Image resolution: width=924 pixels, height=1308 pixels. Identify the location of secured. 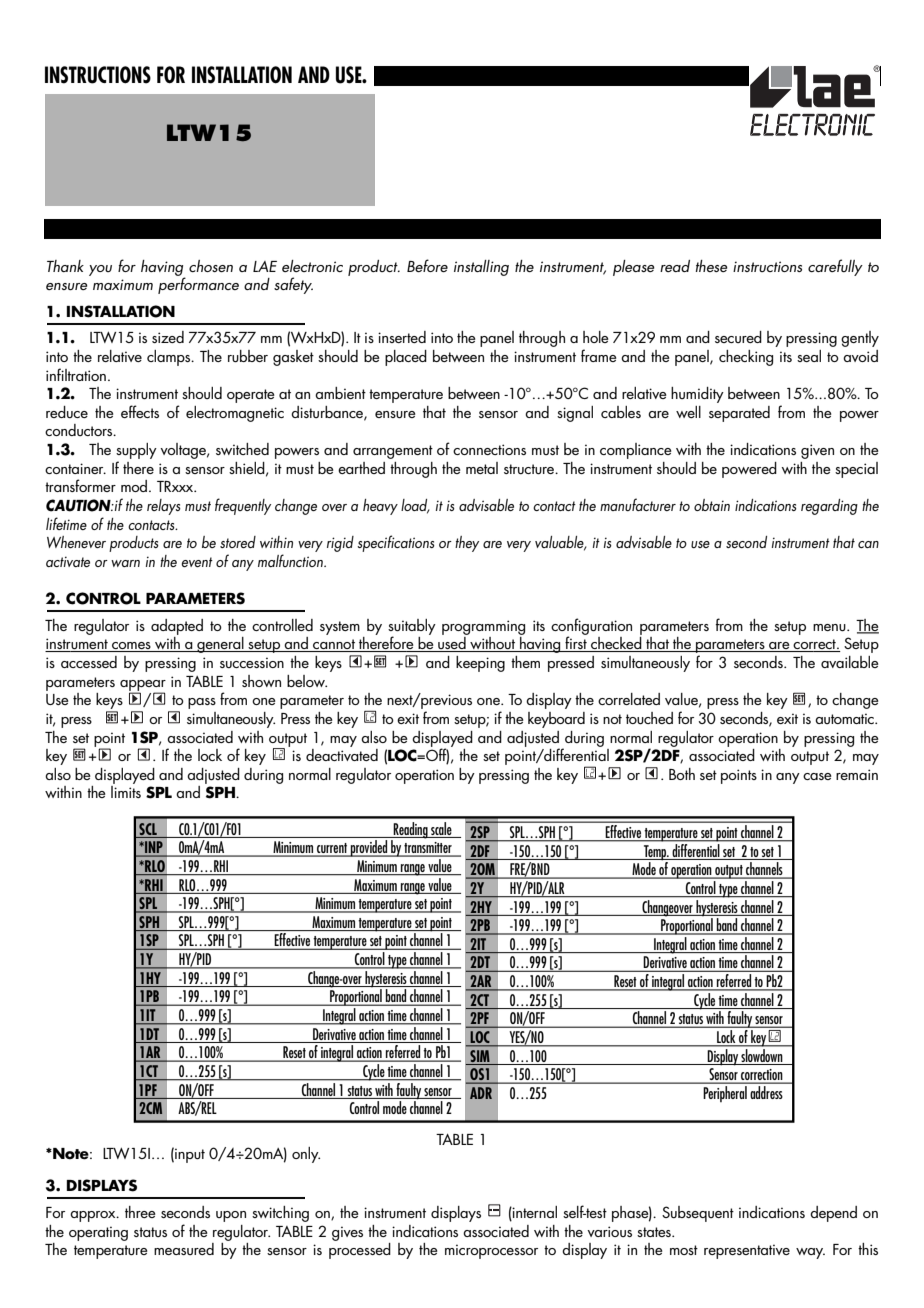
(738, 337).
